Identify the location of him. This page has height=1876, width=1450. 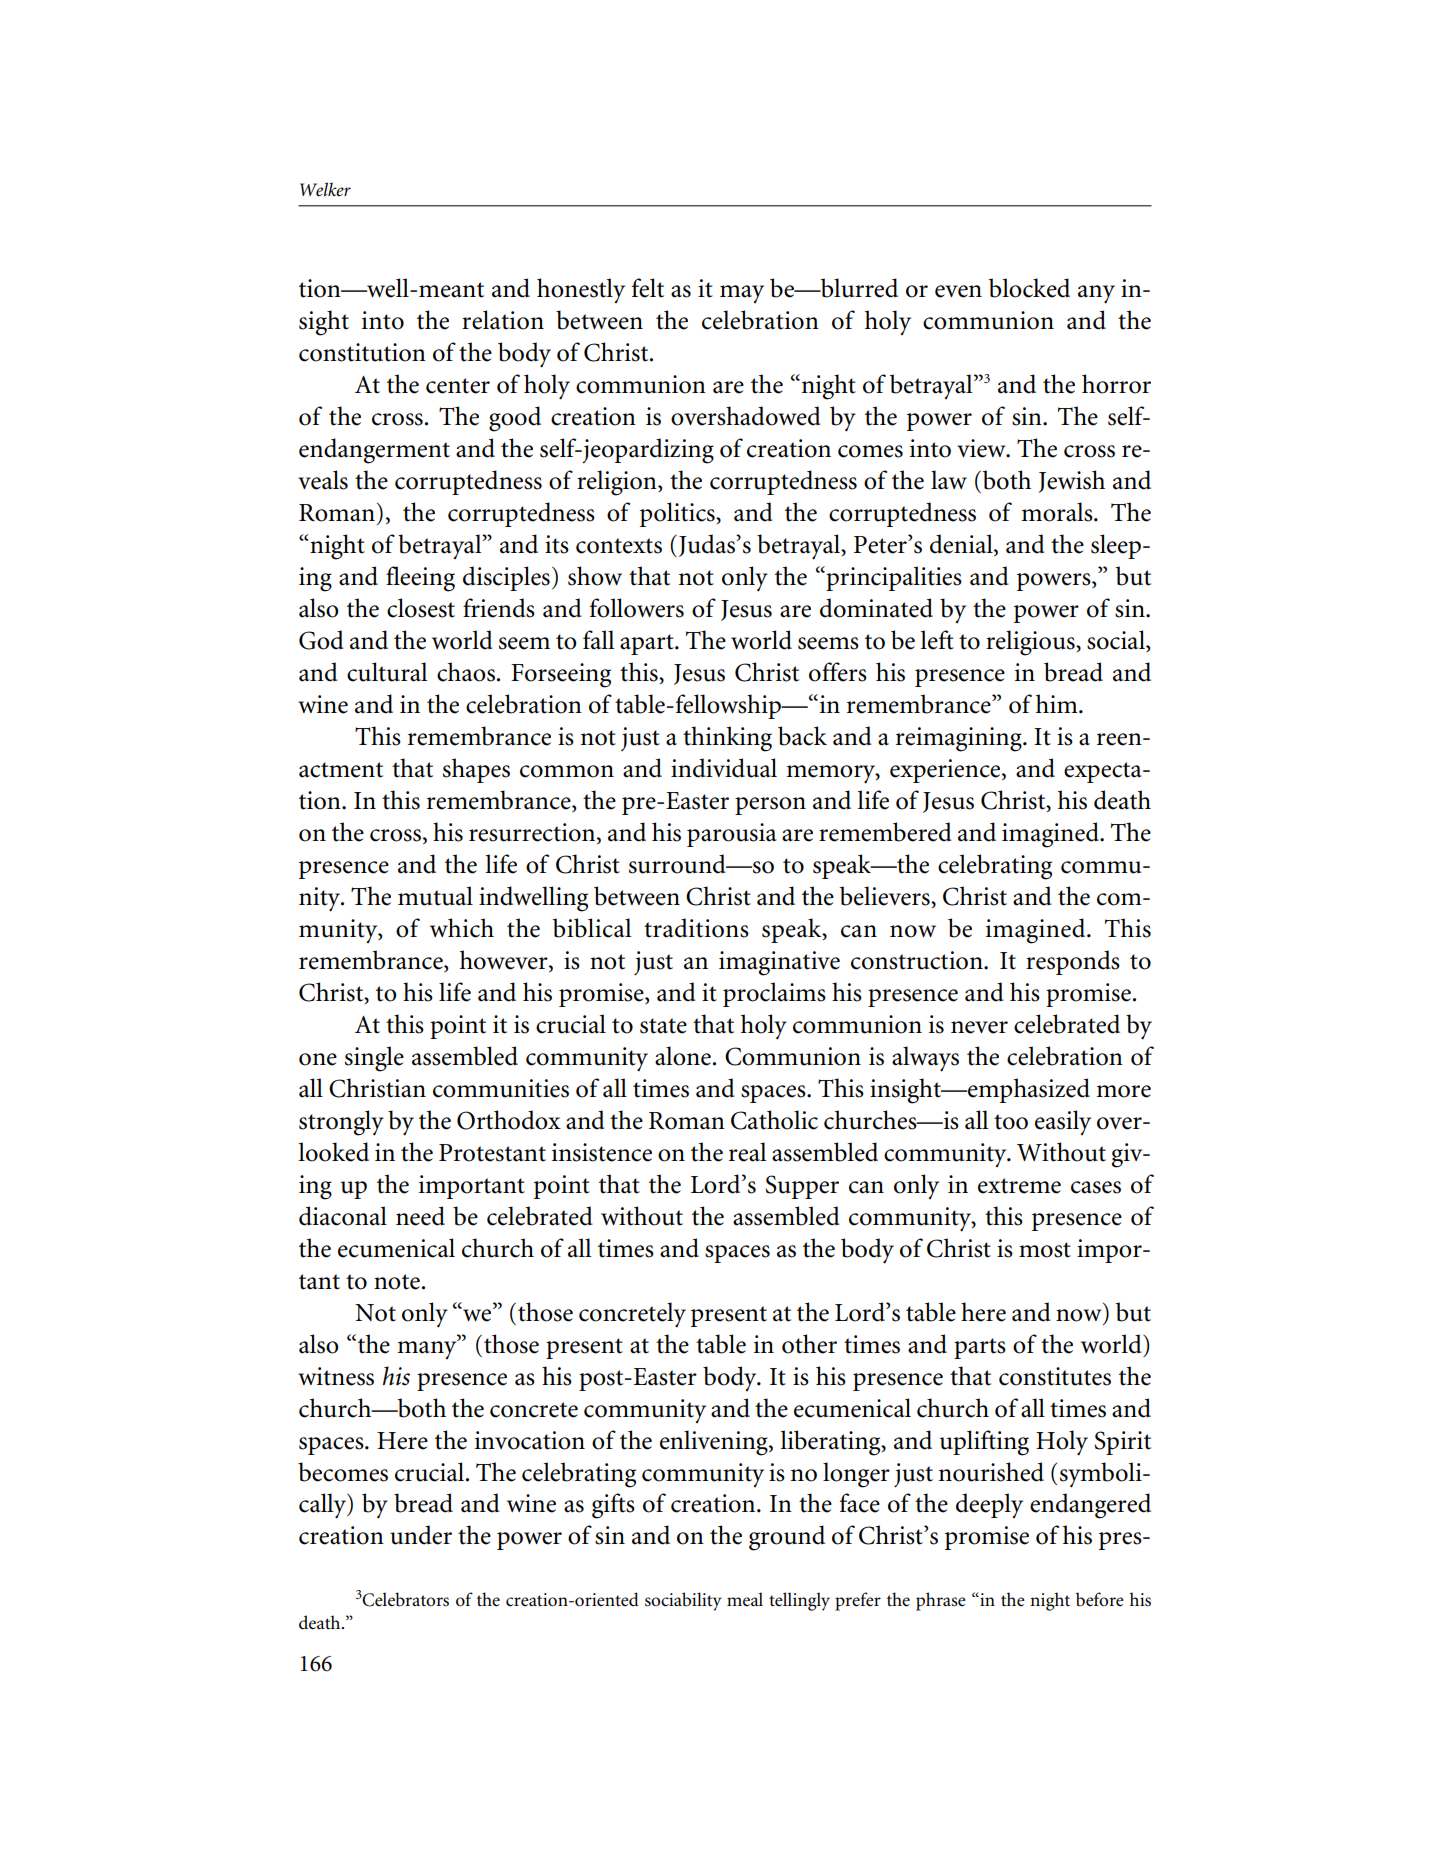
(1058, 703).
